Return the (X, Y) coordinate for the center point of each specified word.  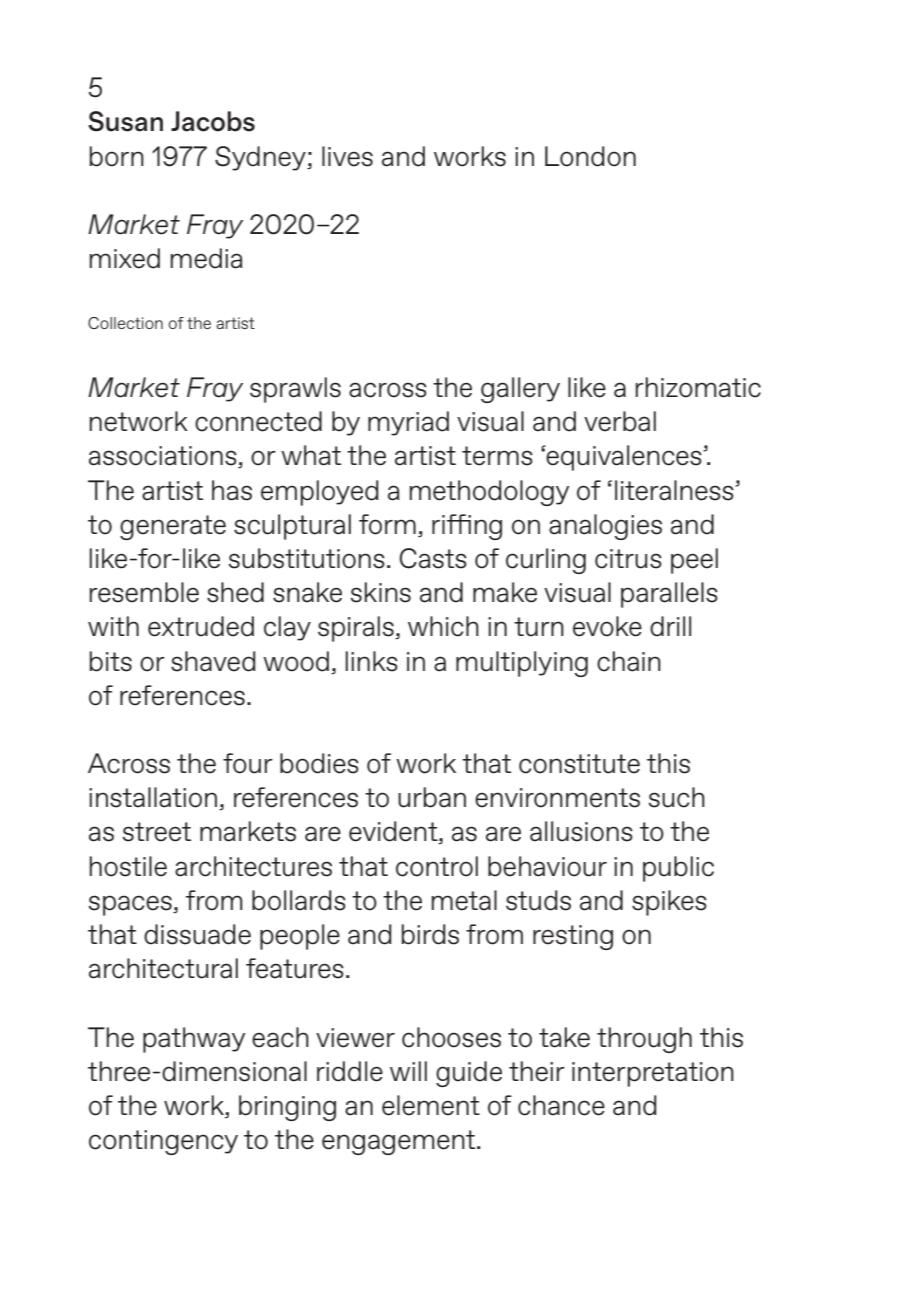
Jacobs (213, 121)
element (431, 1105)
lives (347, 156)
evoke (607, 626)
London (590, 156)
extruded (201, 626)
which (443, 626)
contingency (163, 1142)
